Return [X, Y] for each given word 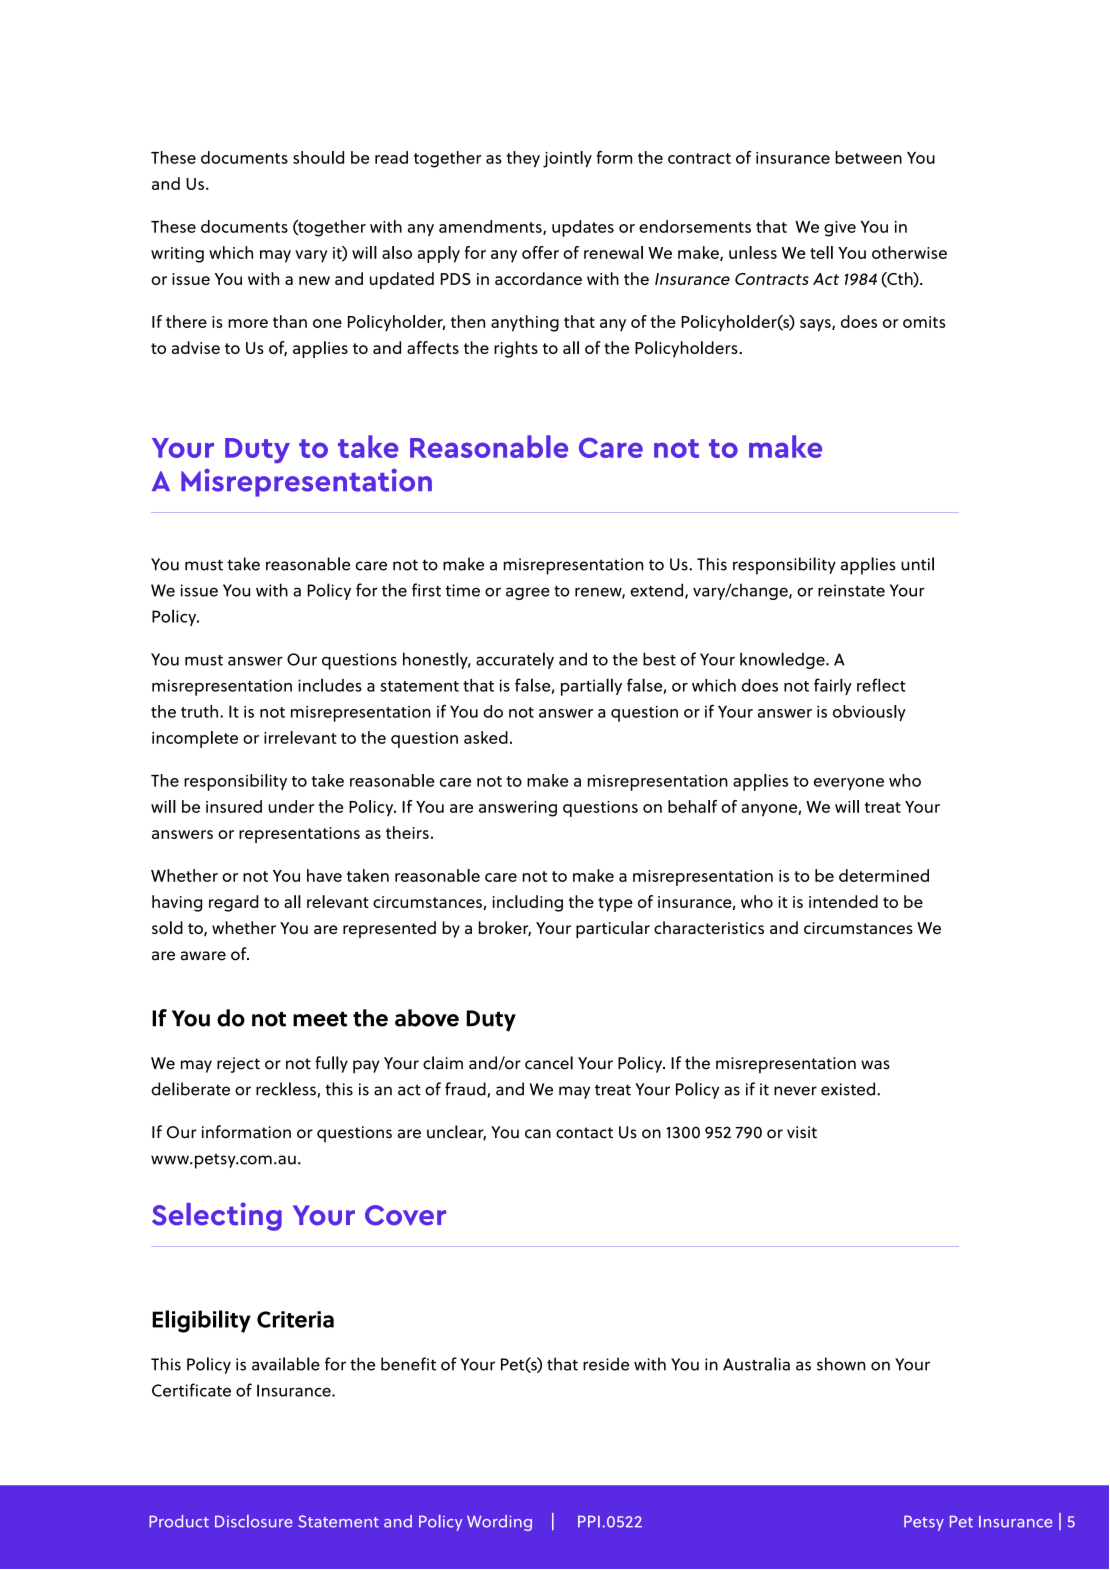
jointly [567, 159]
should [318, 157]
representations [299, 835]
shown [841, 1364]
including [528, 903]
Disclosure [254, 1521]
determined [884, 875]
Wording [499, 1523]
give [840, 229]
